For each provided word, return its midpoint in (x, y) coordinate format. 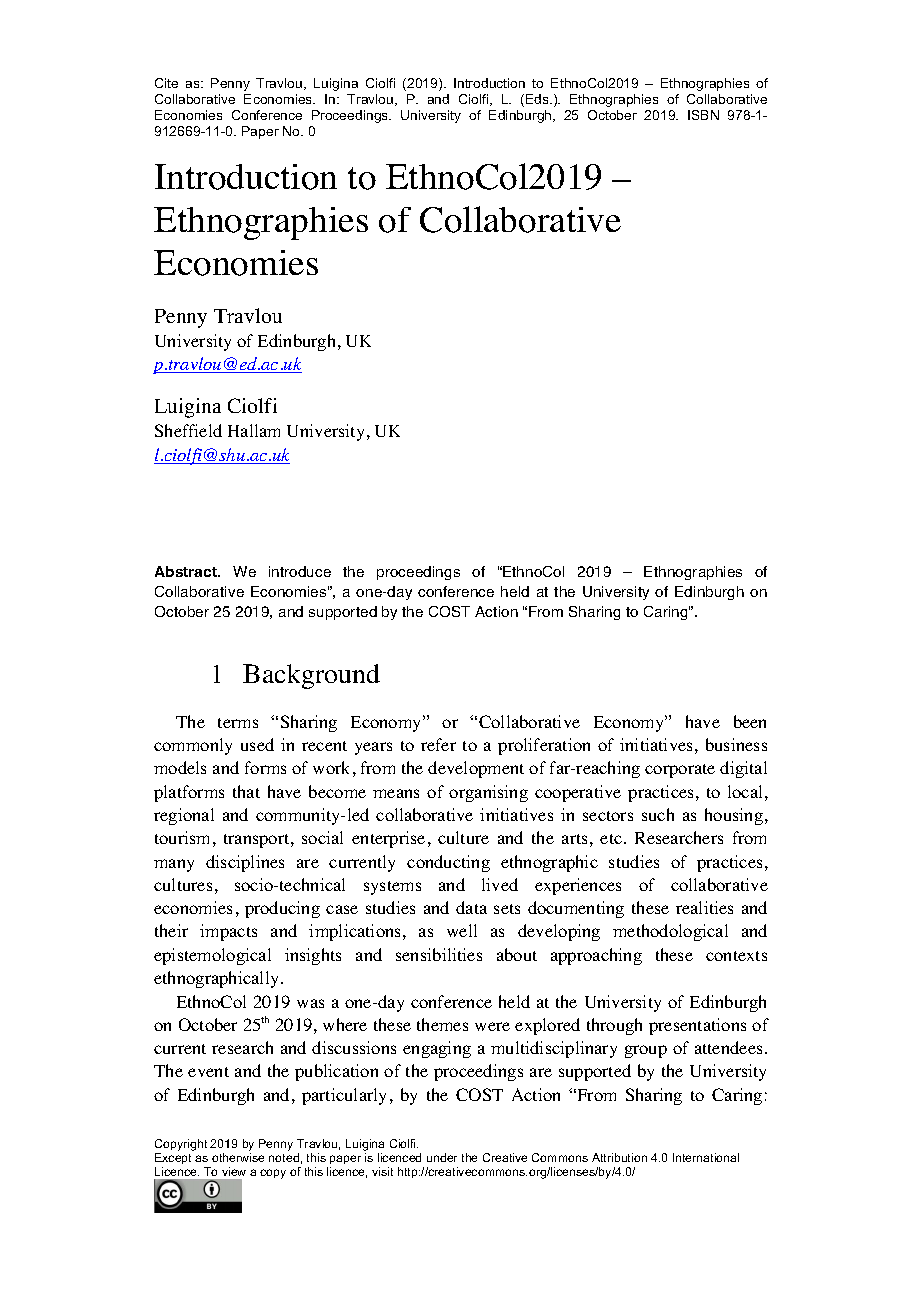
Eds (538, 99)
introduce (300, 571)
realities (704, 907)
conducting (448, 863)
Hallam (254, 430)
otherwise (238, 1157)
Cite (166, 83)
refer (438, 744)
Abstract (187, 571)
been (750, 721)
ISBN (703, 115)
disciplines (245, 863)
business (736, 744)
